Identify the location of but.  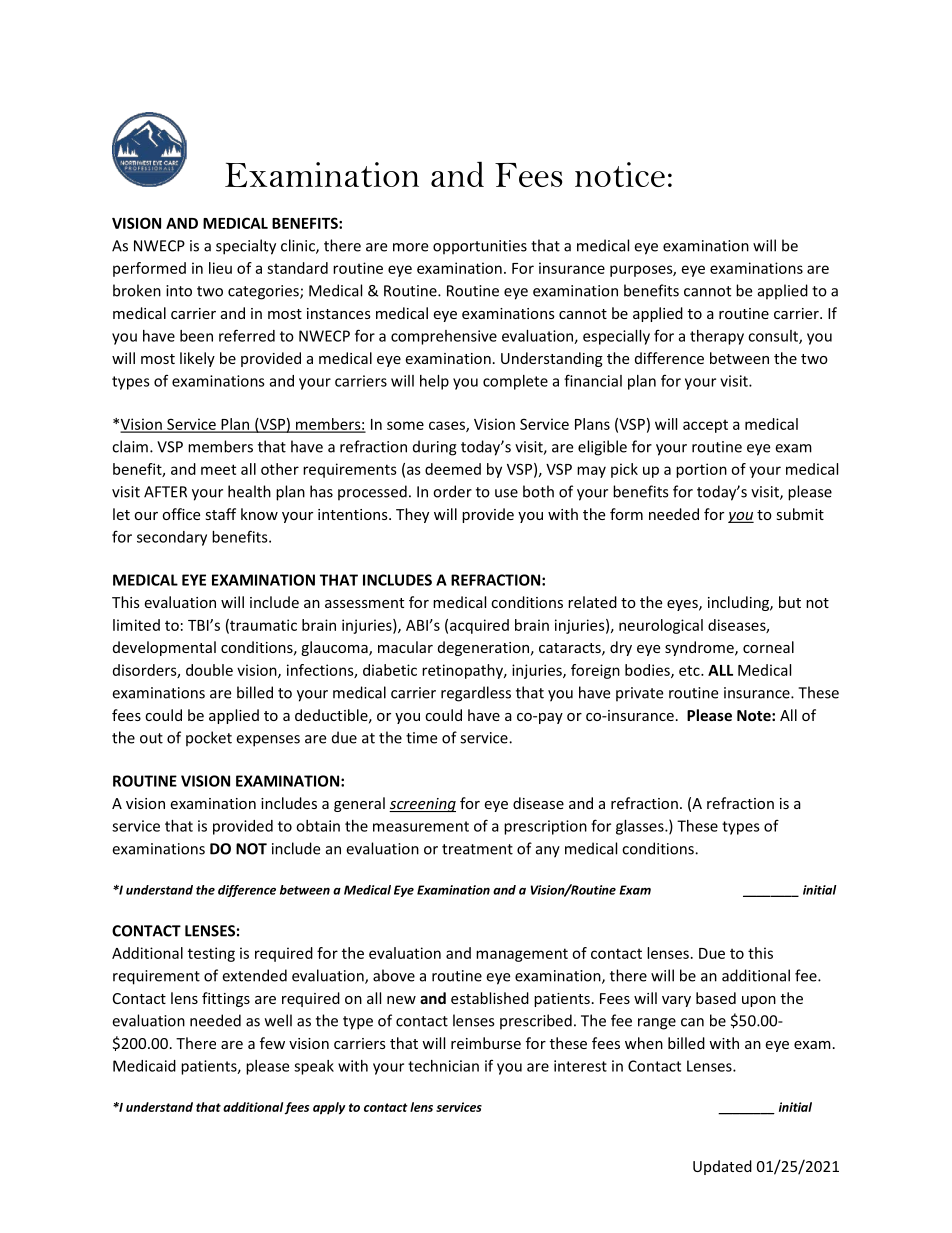
(790, 602).
